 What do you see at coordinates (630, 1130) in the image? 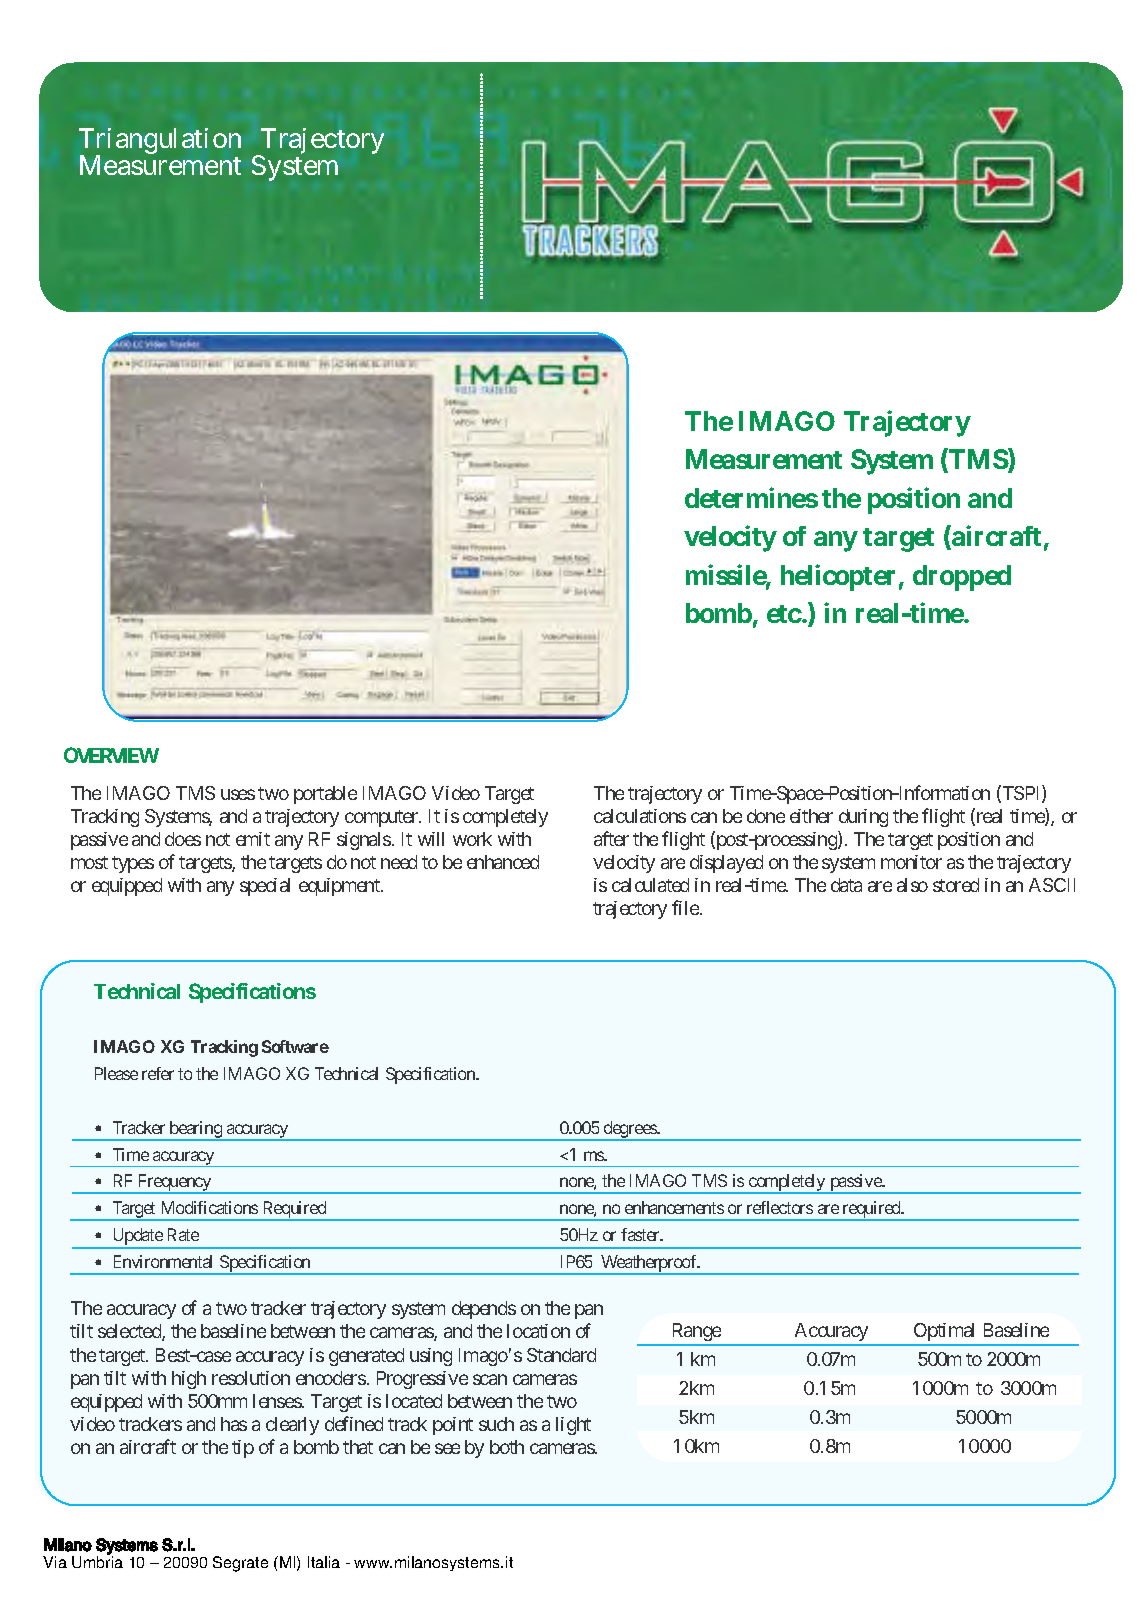
I see `degrees` at bounding box center [630, 1130].
